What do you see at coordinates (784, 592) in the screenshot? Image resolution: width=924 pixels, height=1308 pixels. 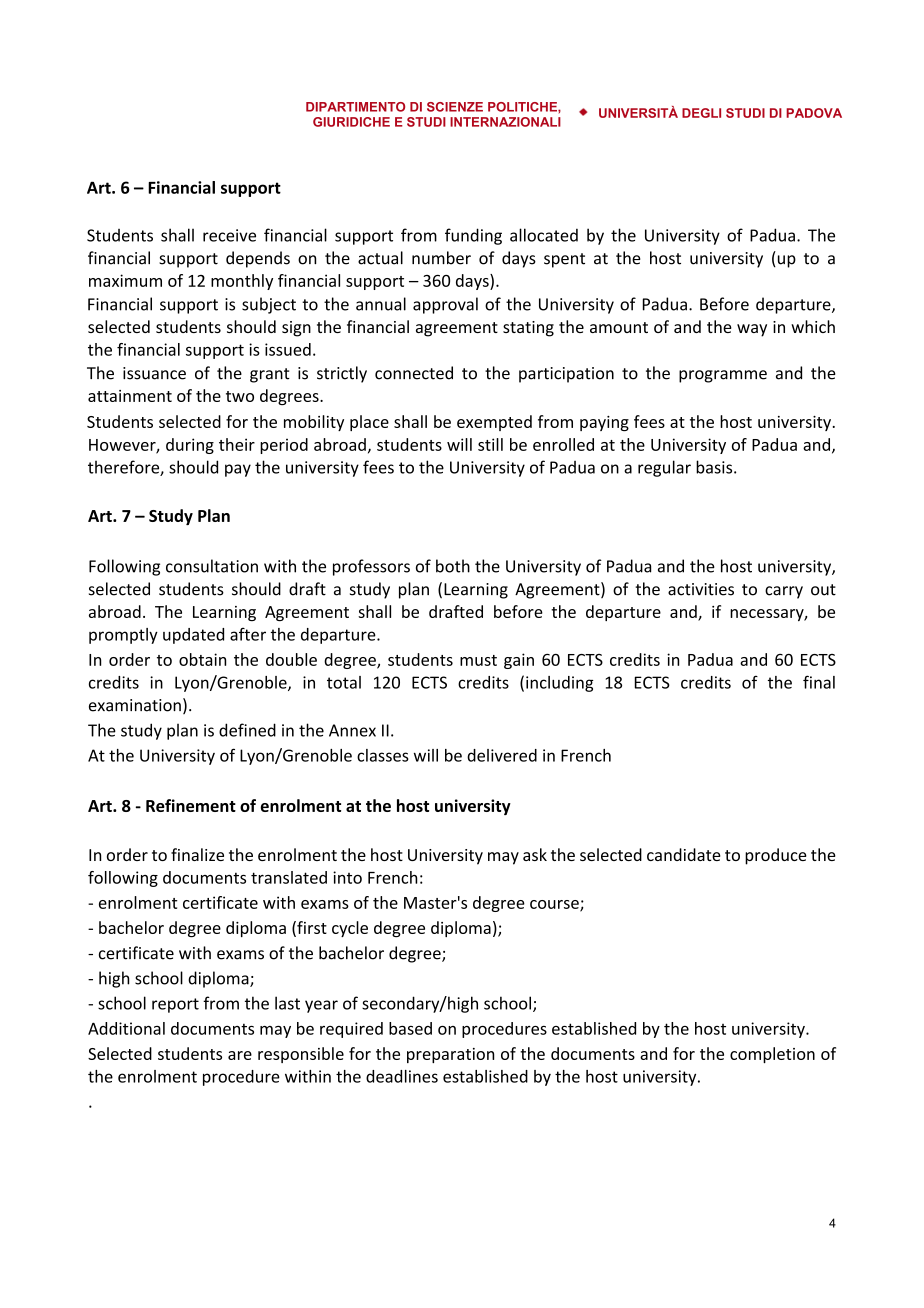 I see `carry` at bounding box center [784, 592].
